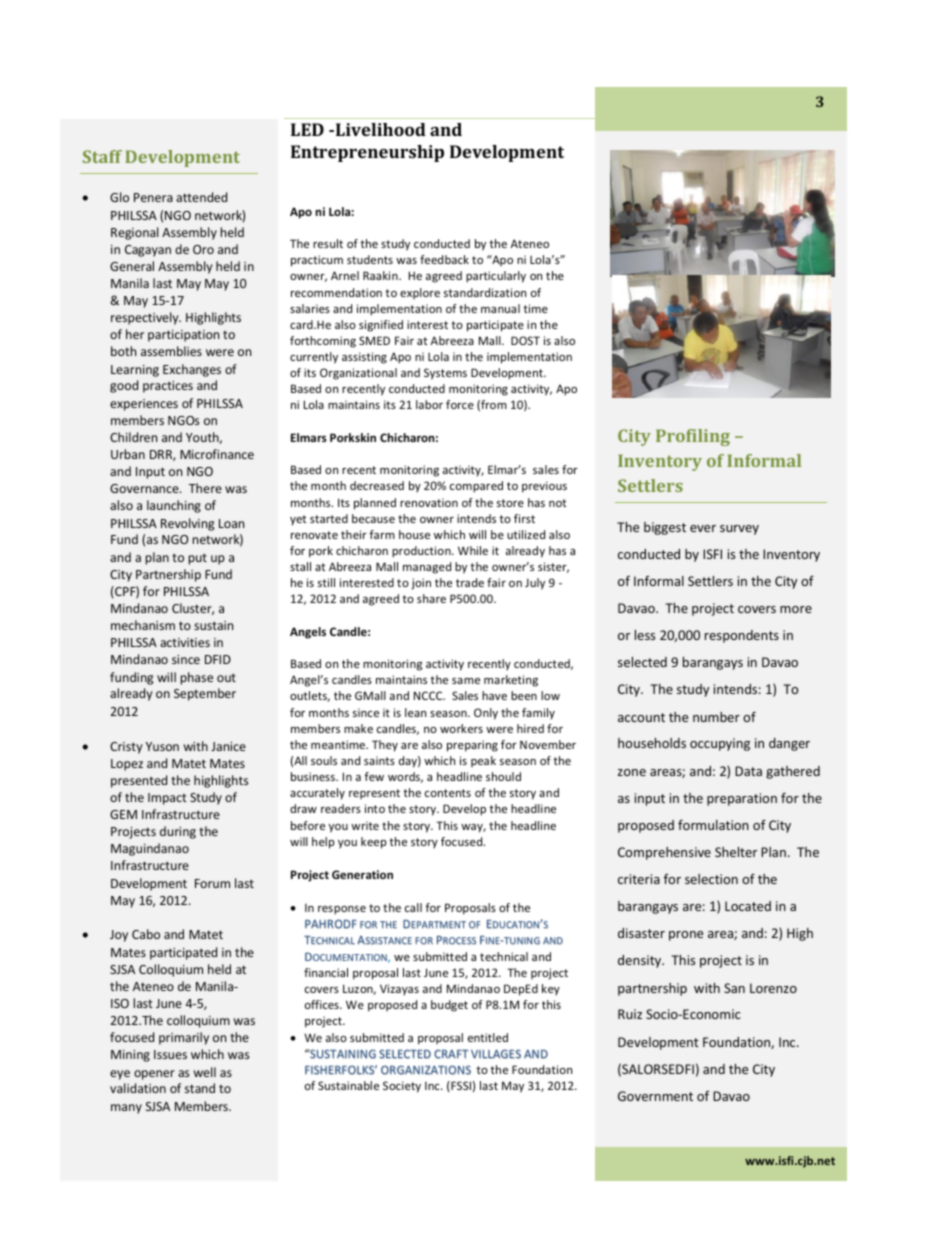  Describe the element at coordinates (201, 197) in the document. I see `attended` at that location.
